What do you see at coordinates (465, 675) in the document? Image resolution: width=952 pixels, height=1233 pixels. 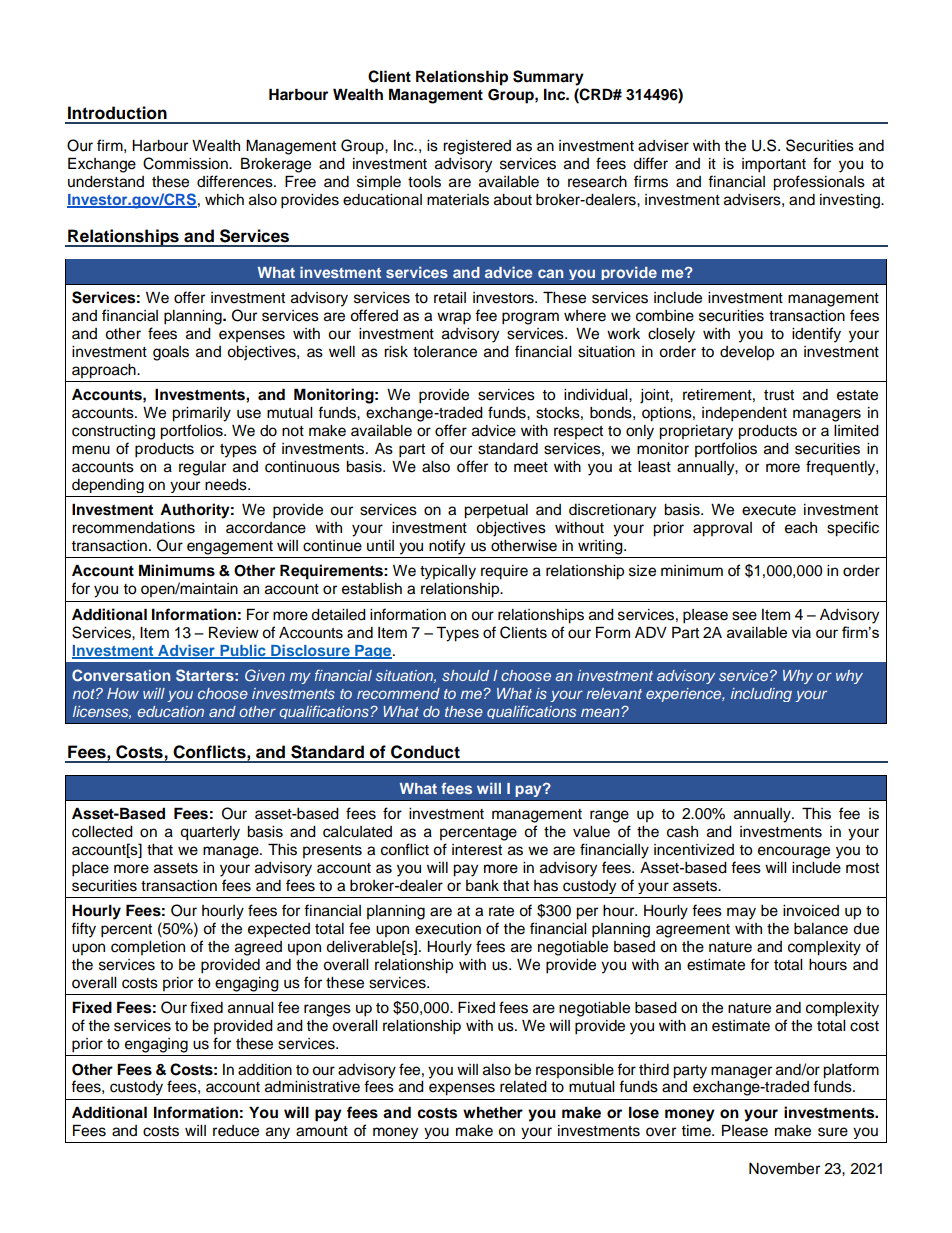 I see `should` at bounding box center [465, 675].
